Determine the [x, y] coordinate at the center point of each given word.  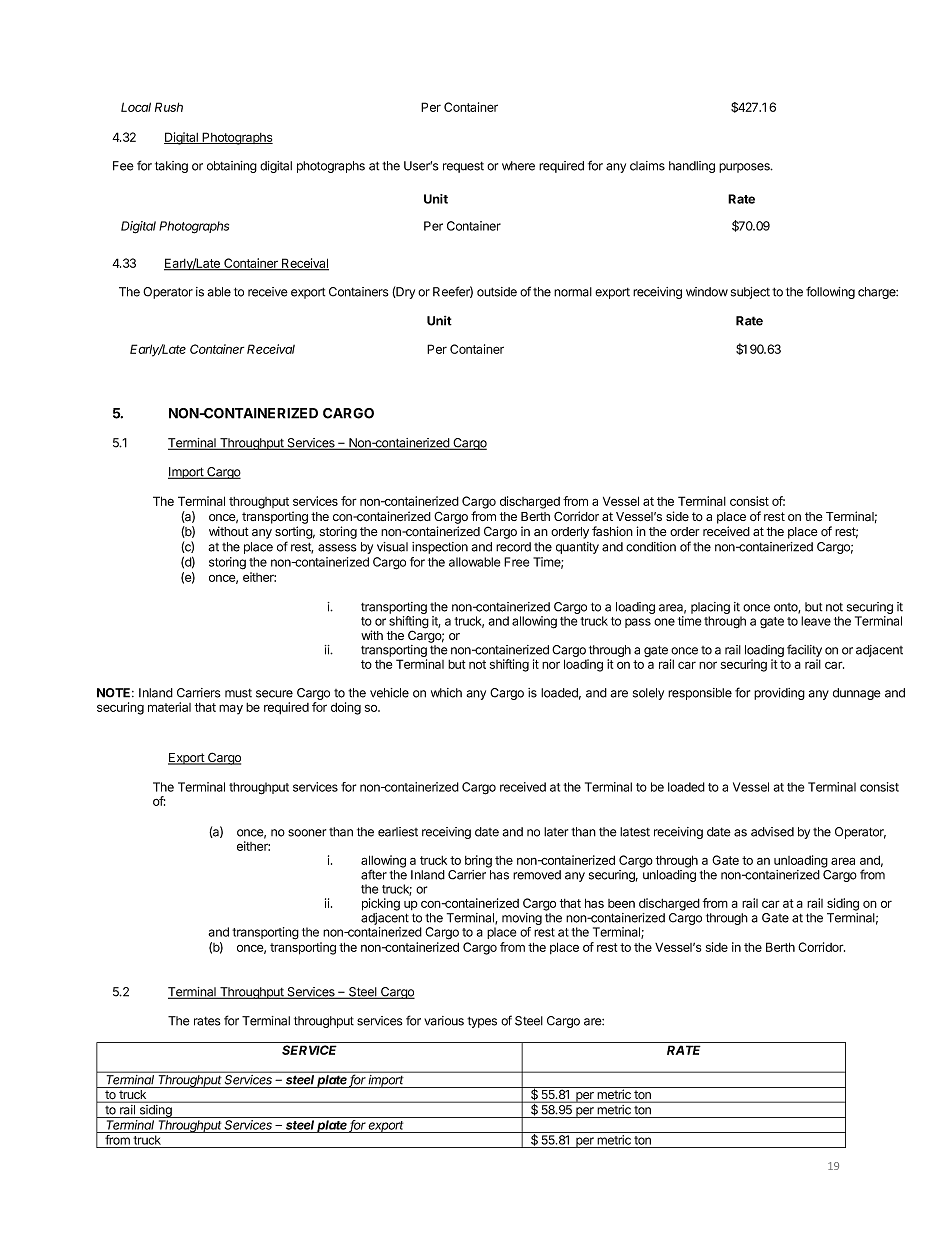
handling [692, 167]
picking [381, 904]
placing [710, 608]
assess [337, 548]
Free [516, 562]
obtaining [232, 167]
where [518, 166]
